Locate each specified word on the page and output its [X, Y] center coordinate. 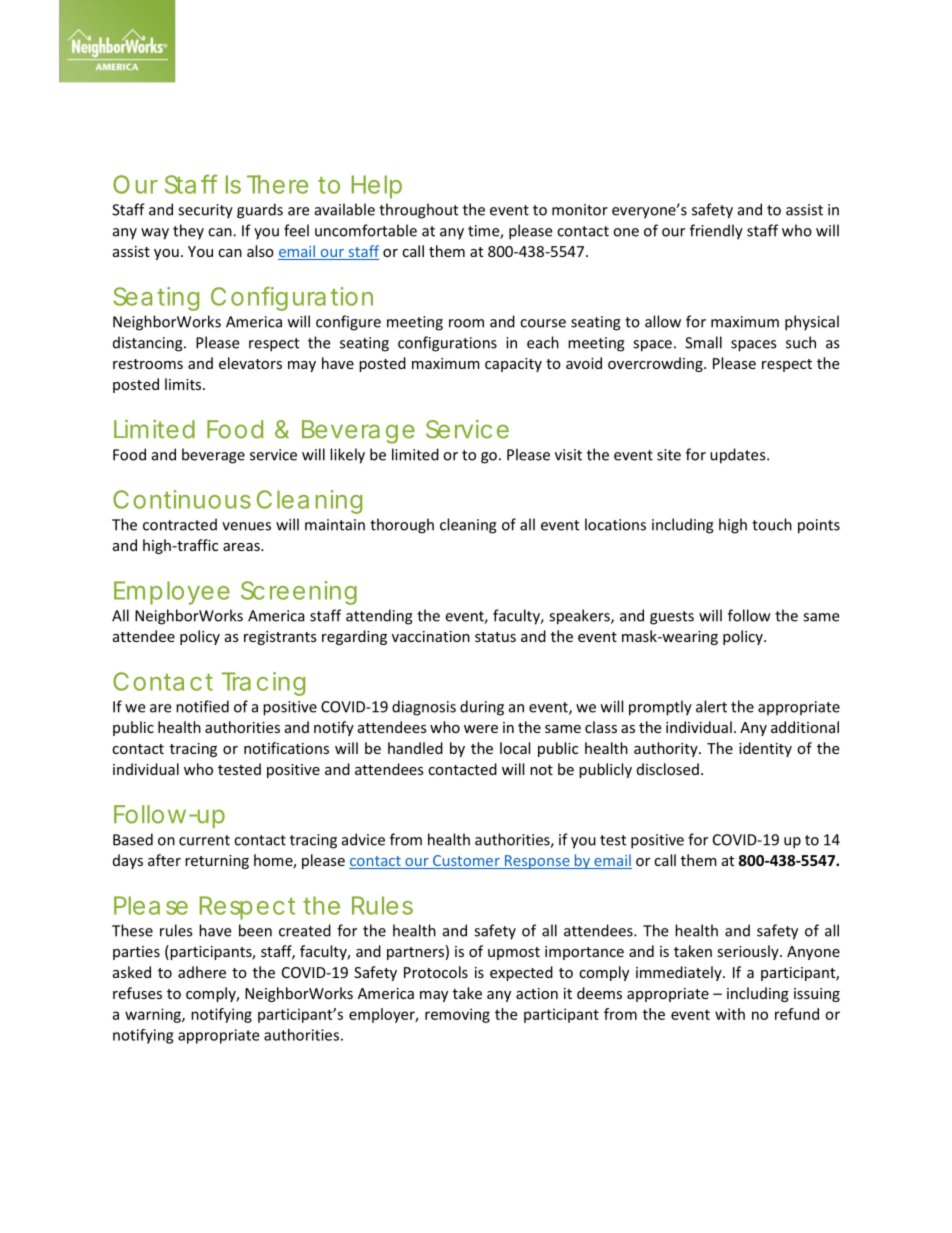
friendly [716, 232]
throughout [418, 211]
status [495, 637]
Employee [172, 593]
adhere [202, 972]
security [205, 211]
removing [457, 1015]
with [730, 1014]
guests [672, 618]
